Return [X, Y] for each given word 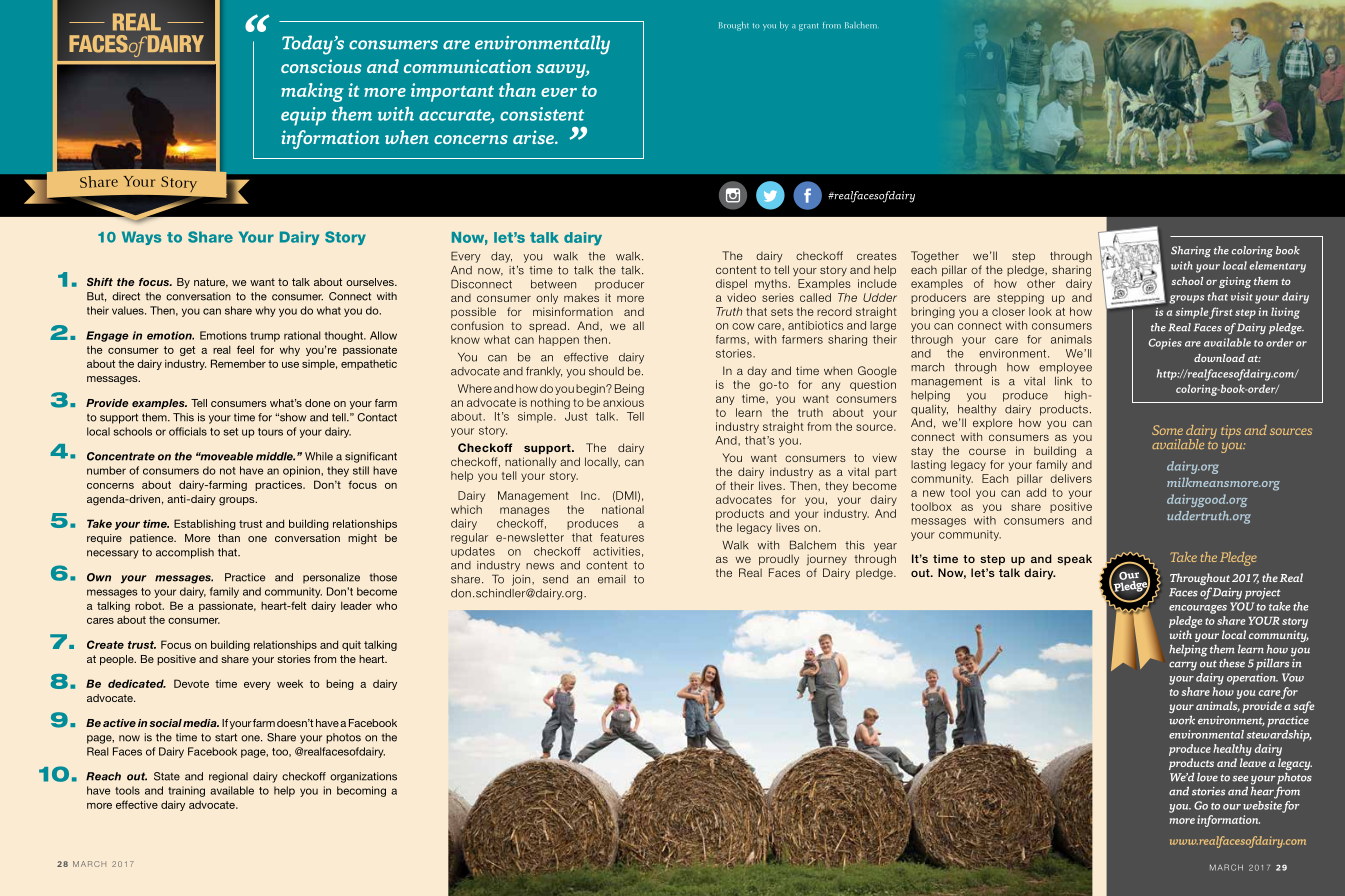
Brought [734, 26]
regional [228, 777]
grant [808, 27]
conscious [321, 66]
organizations [363, 777]
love [1207, 777]
